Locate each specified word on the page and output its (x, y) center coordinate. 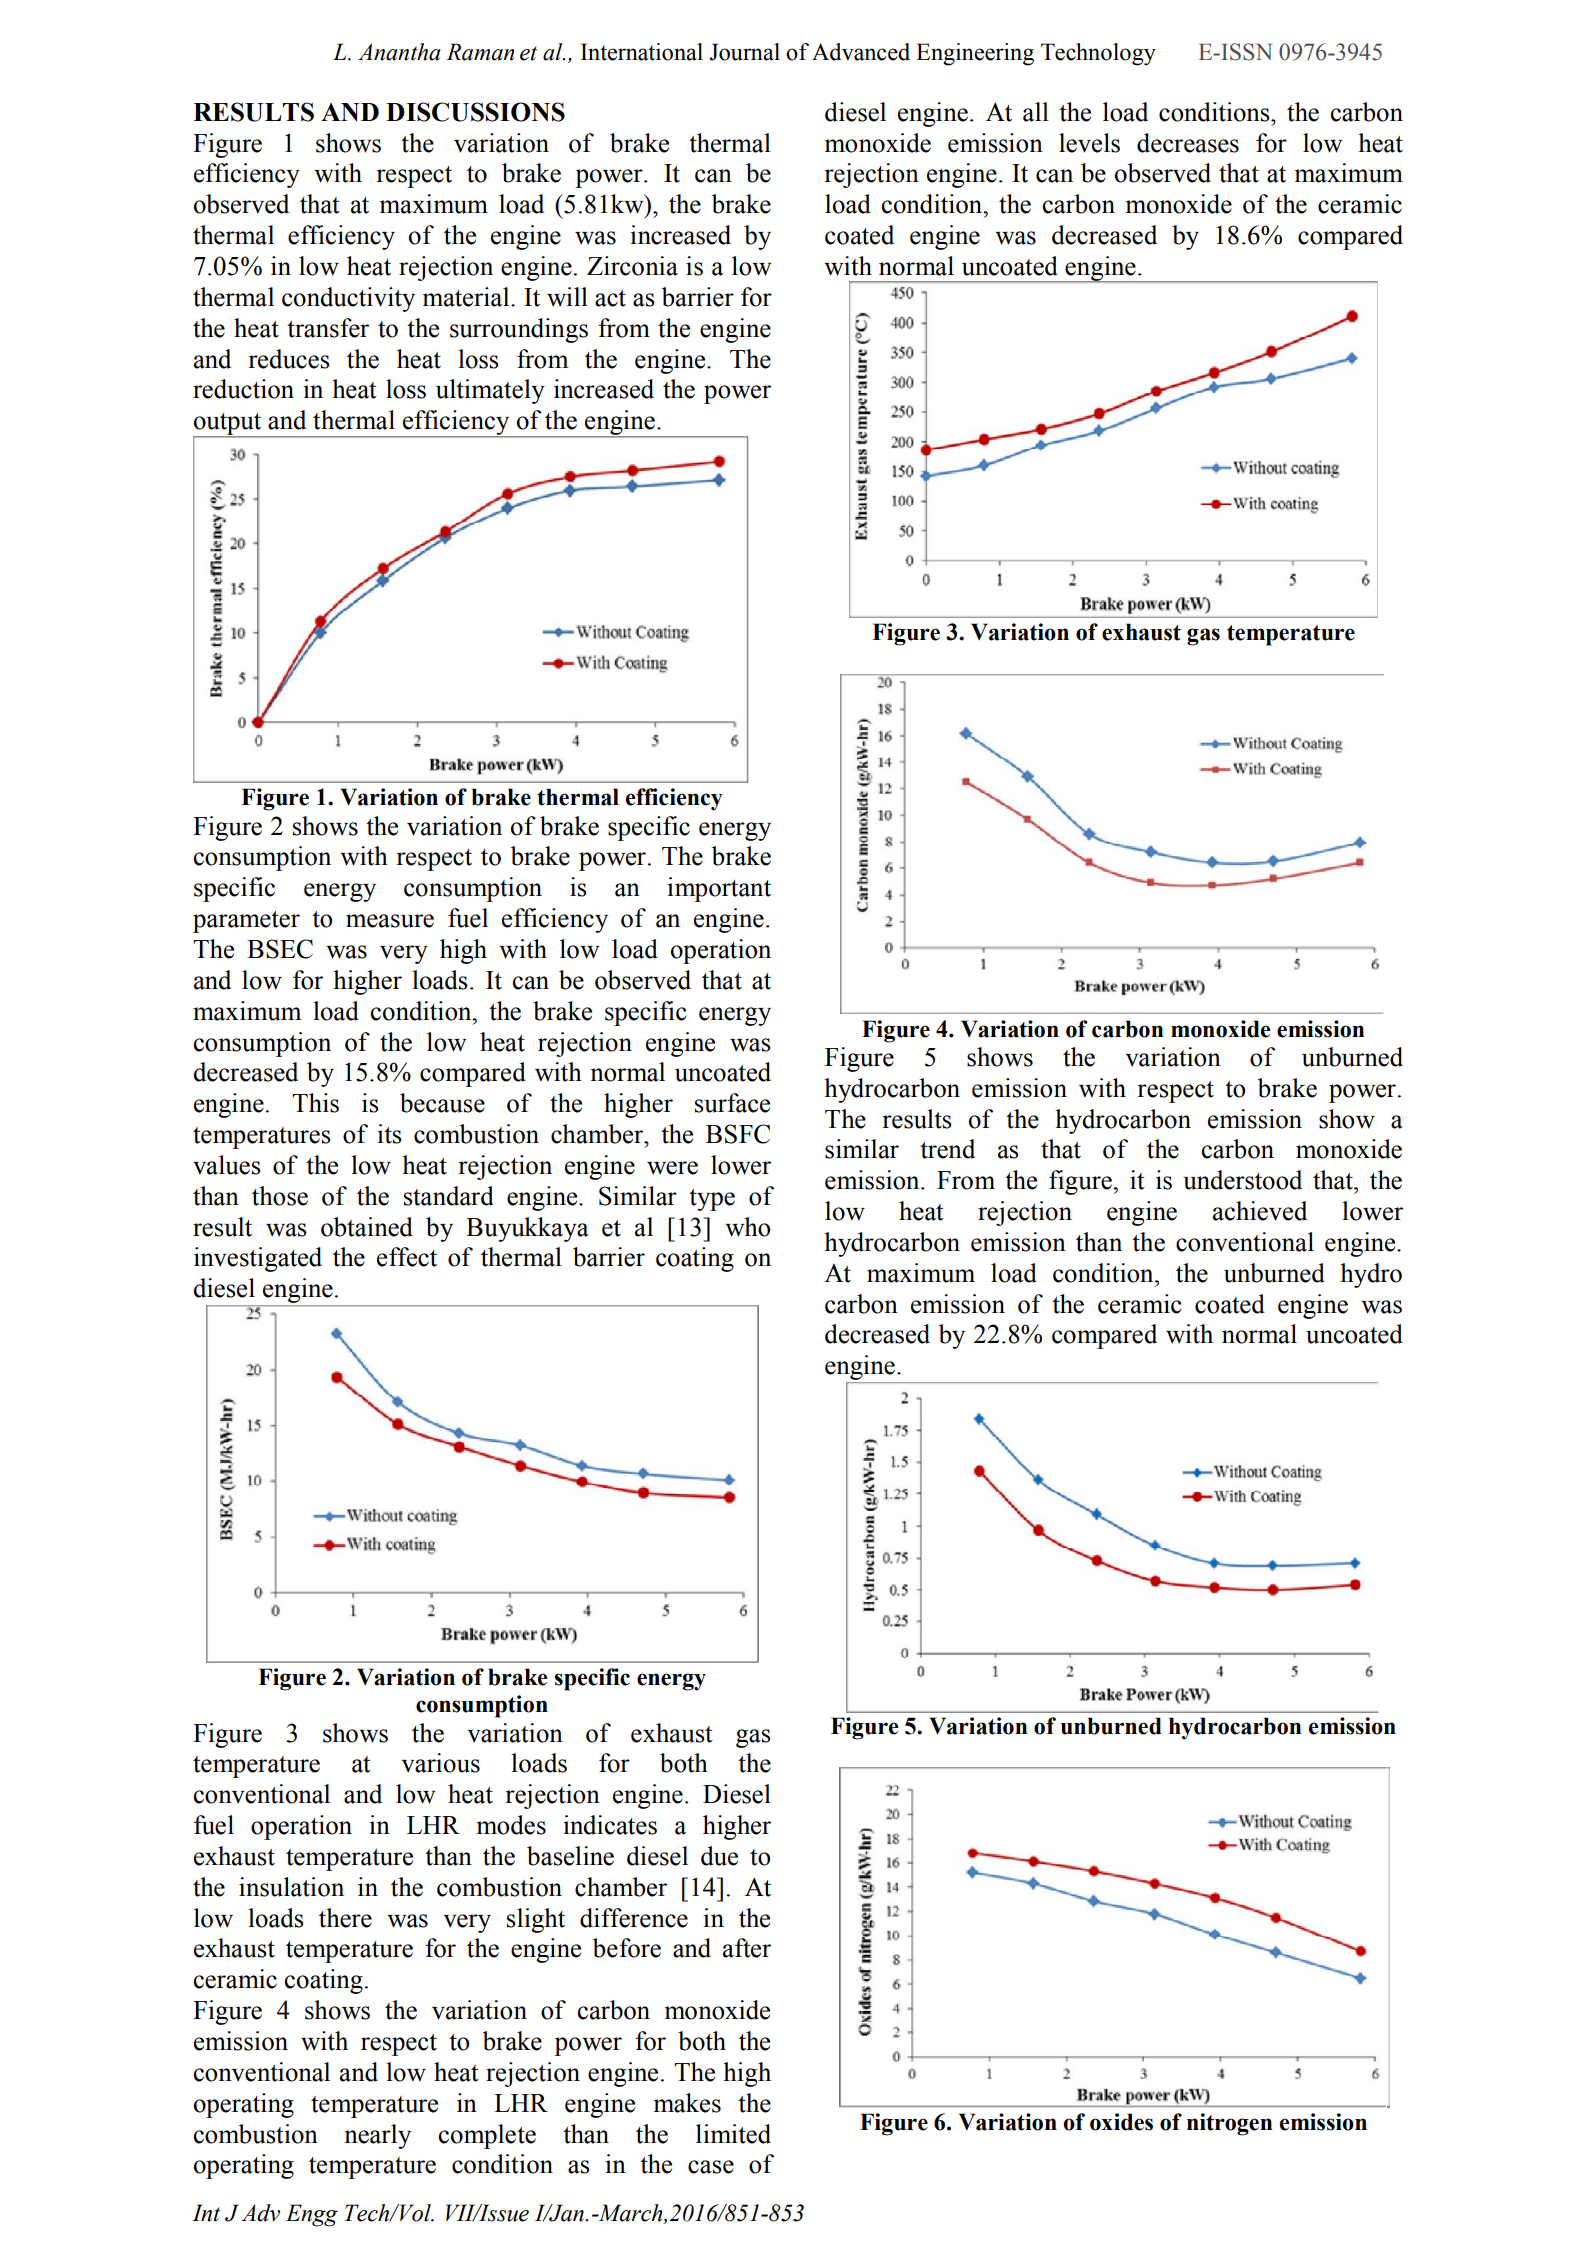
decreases (1188, 143)
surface (732, 1103)
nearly (377, 2136)
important (719, 889)
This (315, 1103)
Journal (744, 52)
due (719, 1856)
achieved (1260, 1211)
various (440, 1763)
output (228, 425)
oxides (1121, 2122)
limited (733, 2134)
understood (1242, 1180)
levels (1089, 143)
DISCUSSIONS (475, 112)
